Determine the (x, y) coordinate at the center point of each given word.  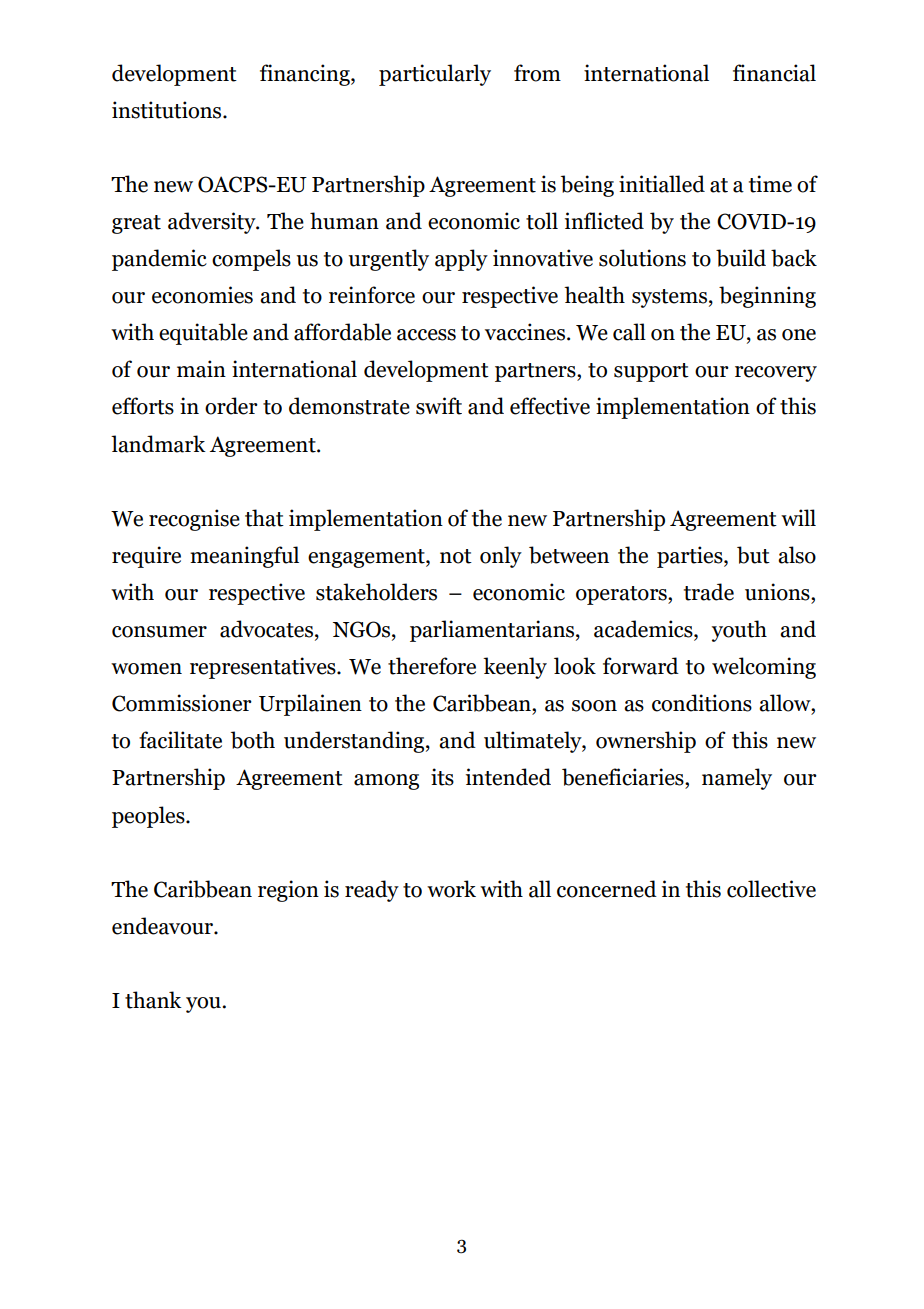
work (451, 889)
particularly (435, 75)
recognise (194, 520)
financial (774, 73)
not (456, 556)
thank (153, 1000)
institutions (168, 110)
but (753, 555)
